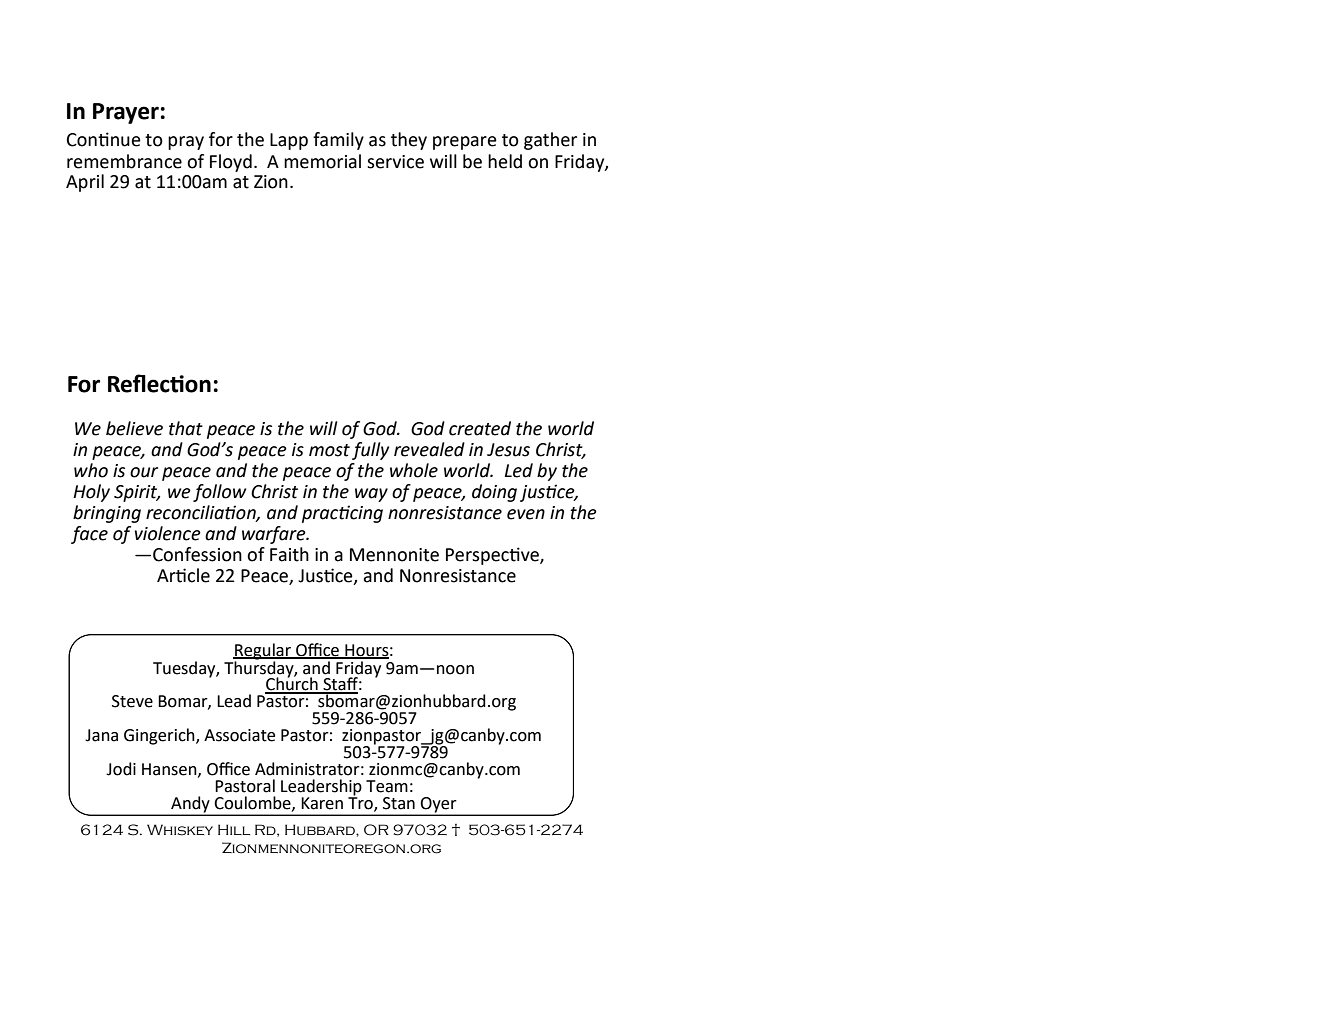  Describe the element at coordinates (494, 493) in the page. I see `doing` at that location.
